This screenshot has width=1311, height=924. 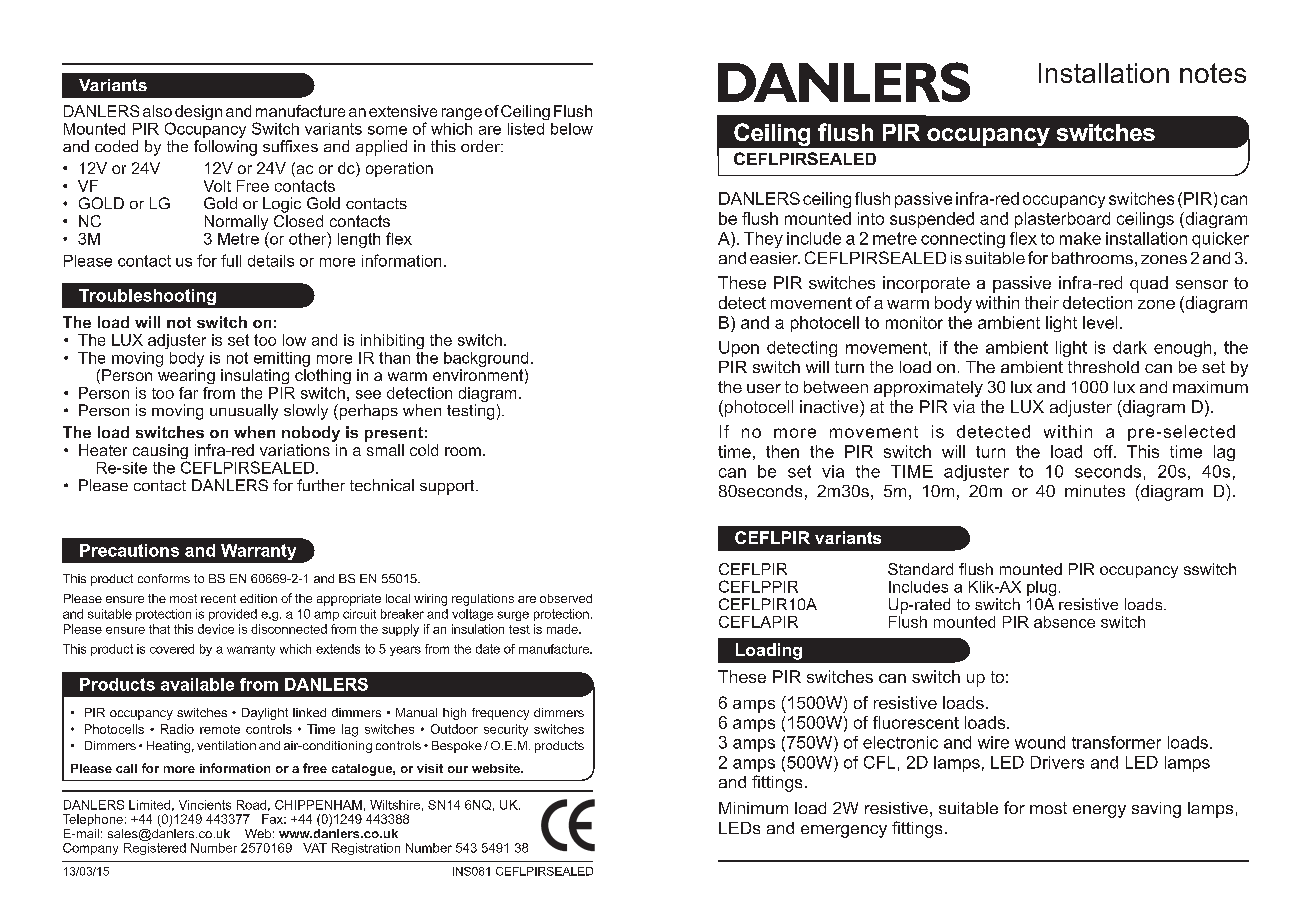 I want to click on Minimum, so click(x=753, y=808).
